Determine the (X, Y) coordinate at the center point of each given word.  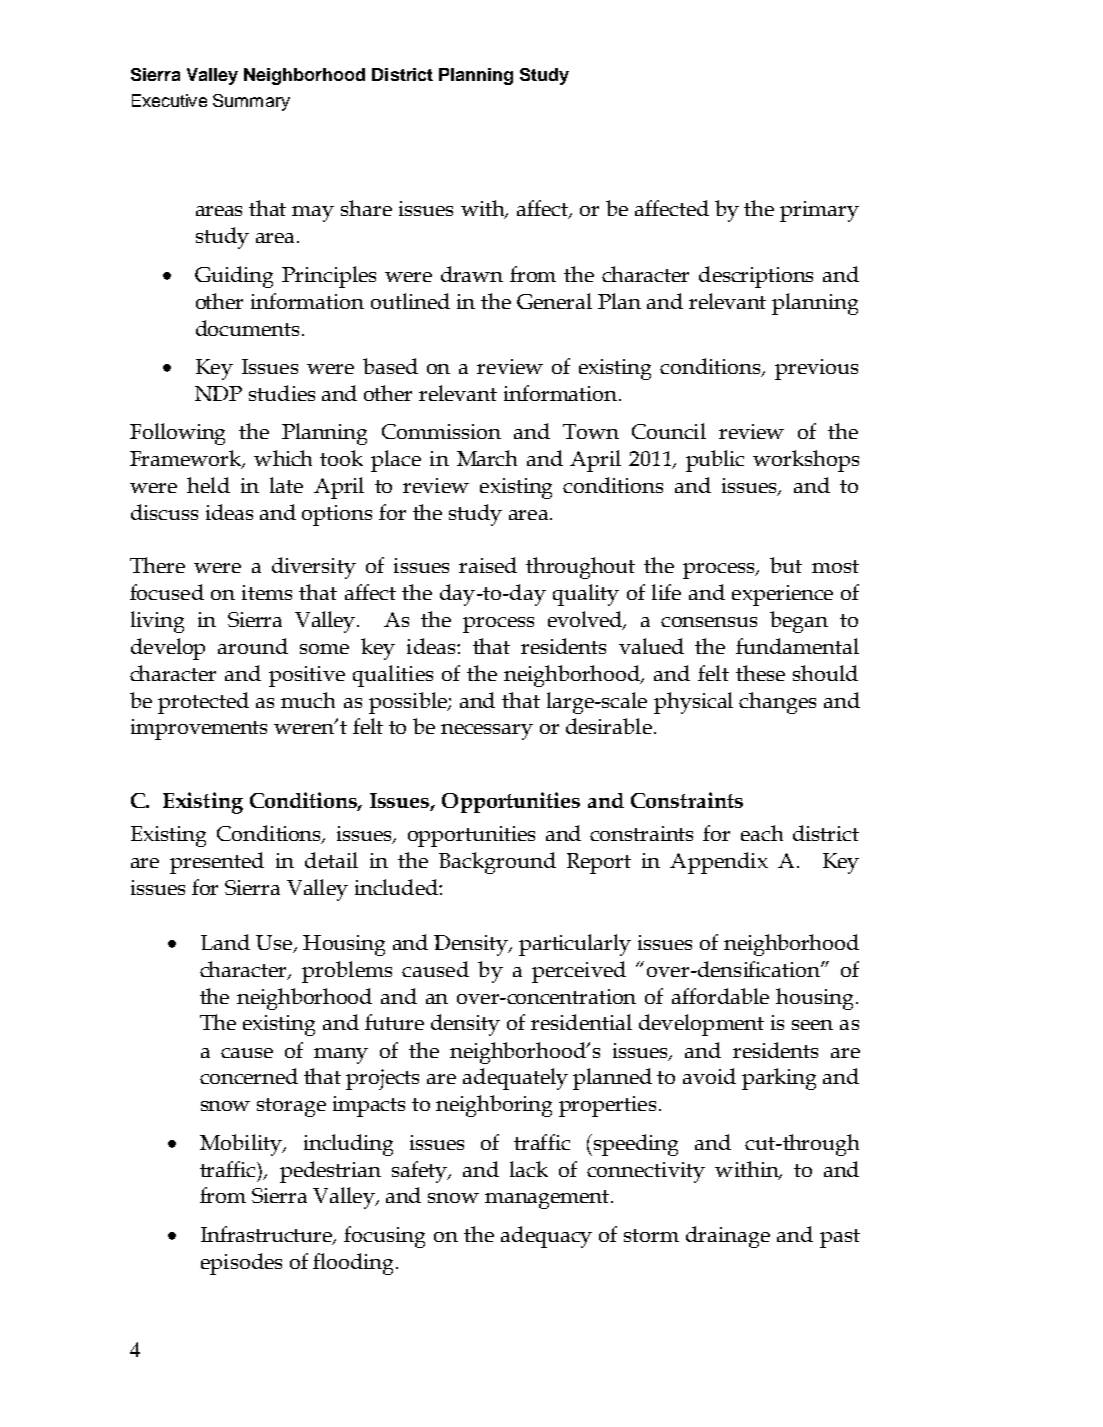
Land (225, 942)
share (366, 208)
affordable (720, 996)
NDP (218, 393)
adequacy (546, 1237)
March (487, 458)
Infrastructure (268, 1235)
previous (816, 369)
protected (203, 703)
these (760, 673)
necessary (487, 732)
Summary (251, 102)
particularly (575, 945)
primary (819, 211)
